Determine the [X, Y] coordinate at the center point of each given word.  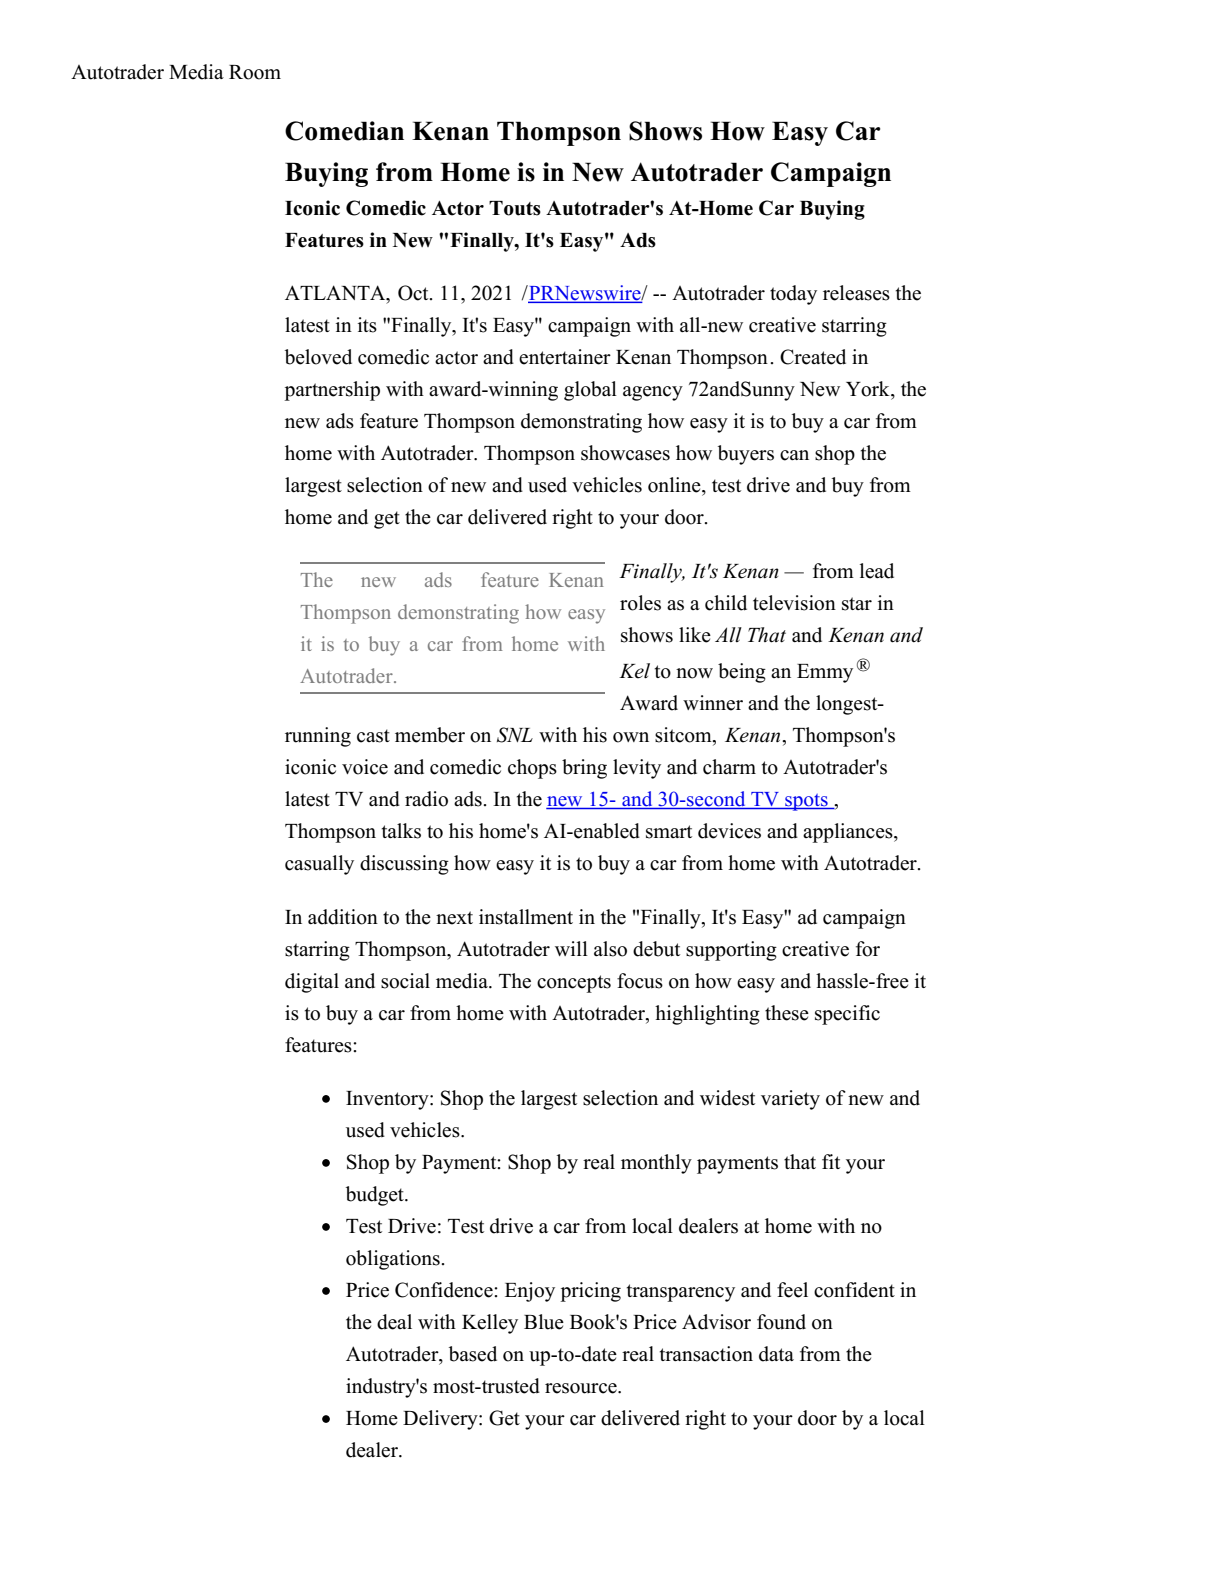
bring [584, 769]
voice [365, 767]
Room [255, 72]
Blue [544, 1322]
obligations [393, 1260]
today [793, 295]
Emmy [825, 673]
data [776, 1354]
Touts [515, 208]
